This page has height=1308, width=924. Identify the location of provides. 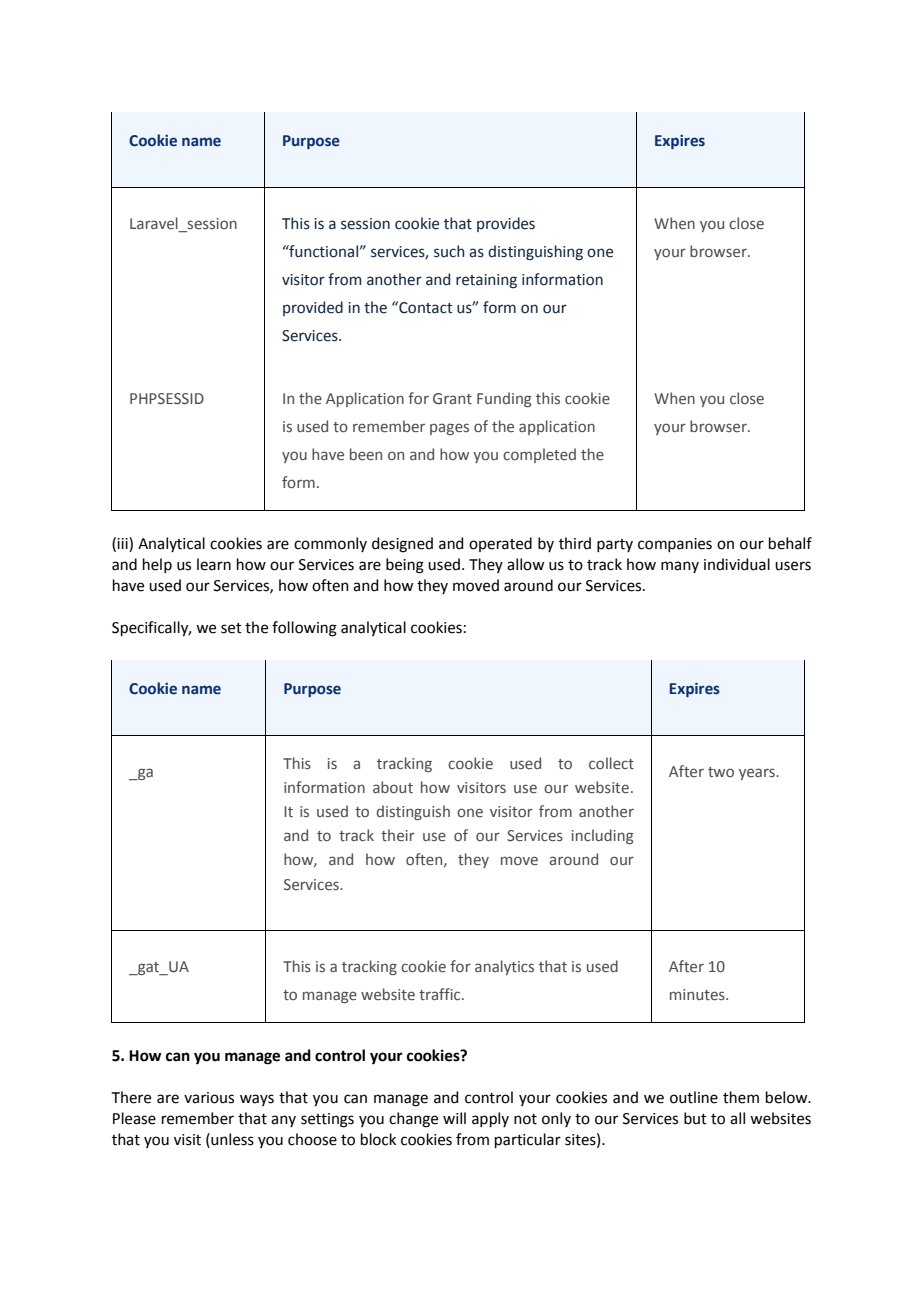
(506, 224).
